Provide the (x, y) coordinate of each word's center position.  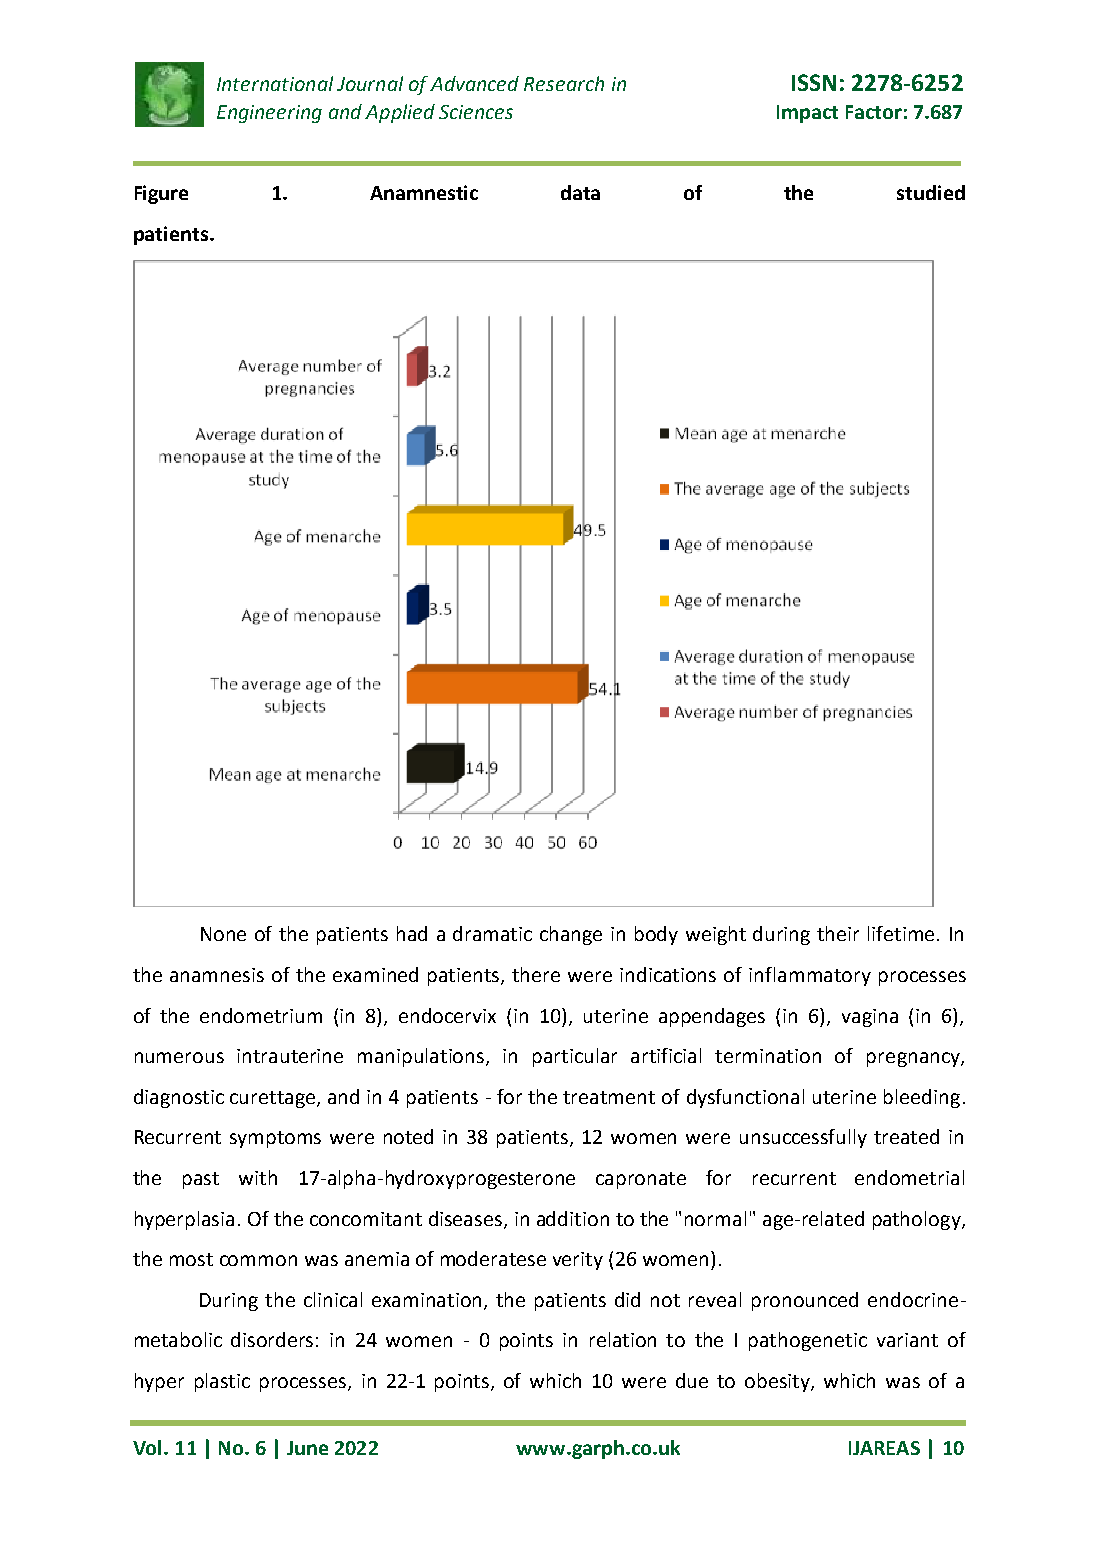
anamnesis (217, 975)
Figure (161, 194)
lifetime (903, 933)
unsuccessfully (803, 1138)
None (223, 934)
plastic (222, 1382)
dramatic (492, 933)
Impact (807, 114)
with (258, 1177)
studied (931, 192)
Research (564, 83)
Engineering (269, 114)
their (838, 933)
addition (573, 1218)
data (580, 192)
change (571, 935)
